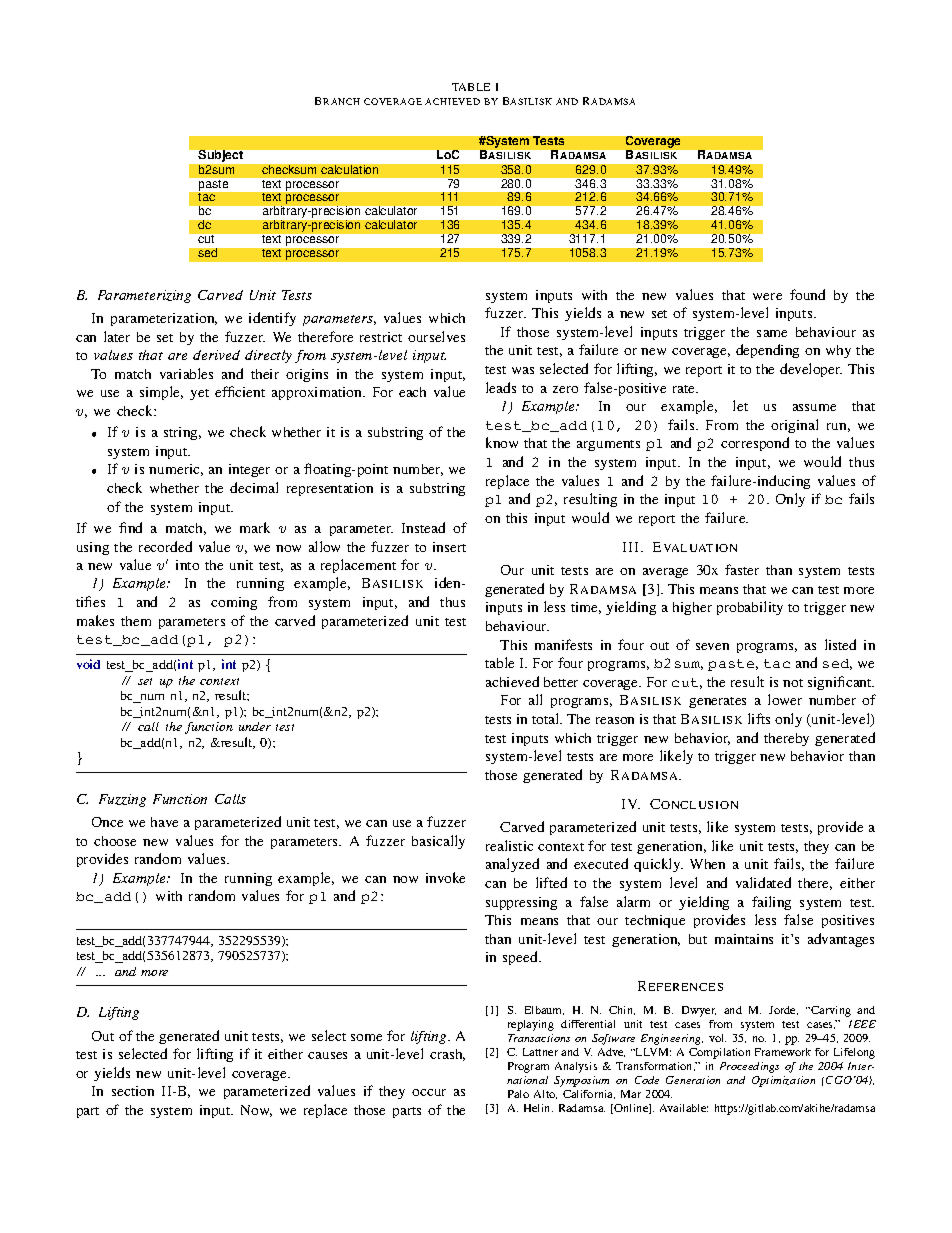 This document has width=952, height=1233. I want to click on realistic, so click(509, 845).
